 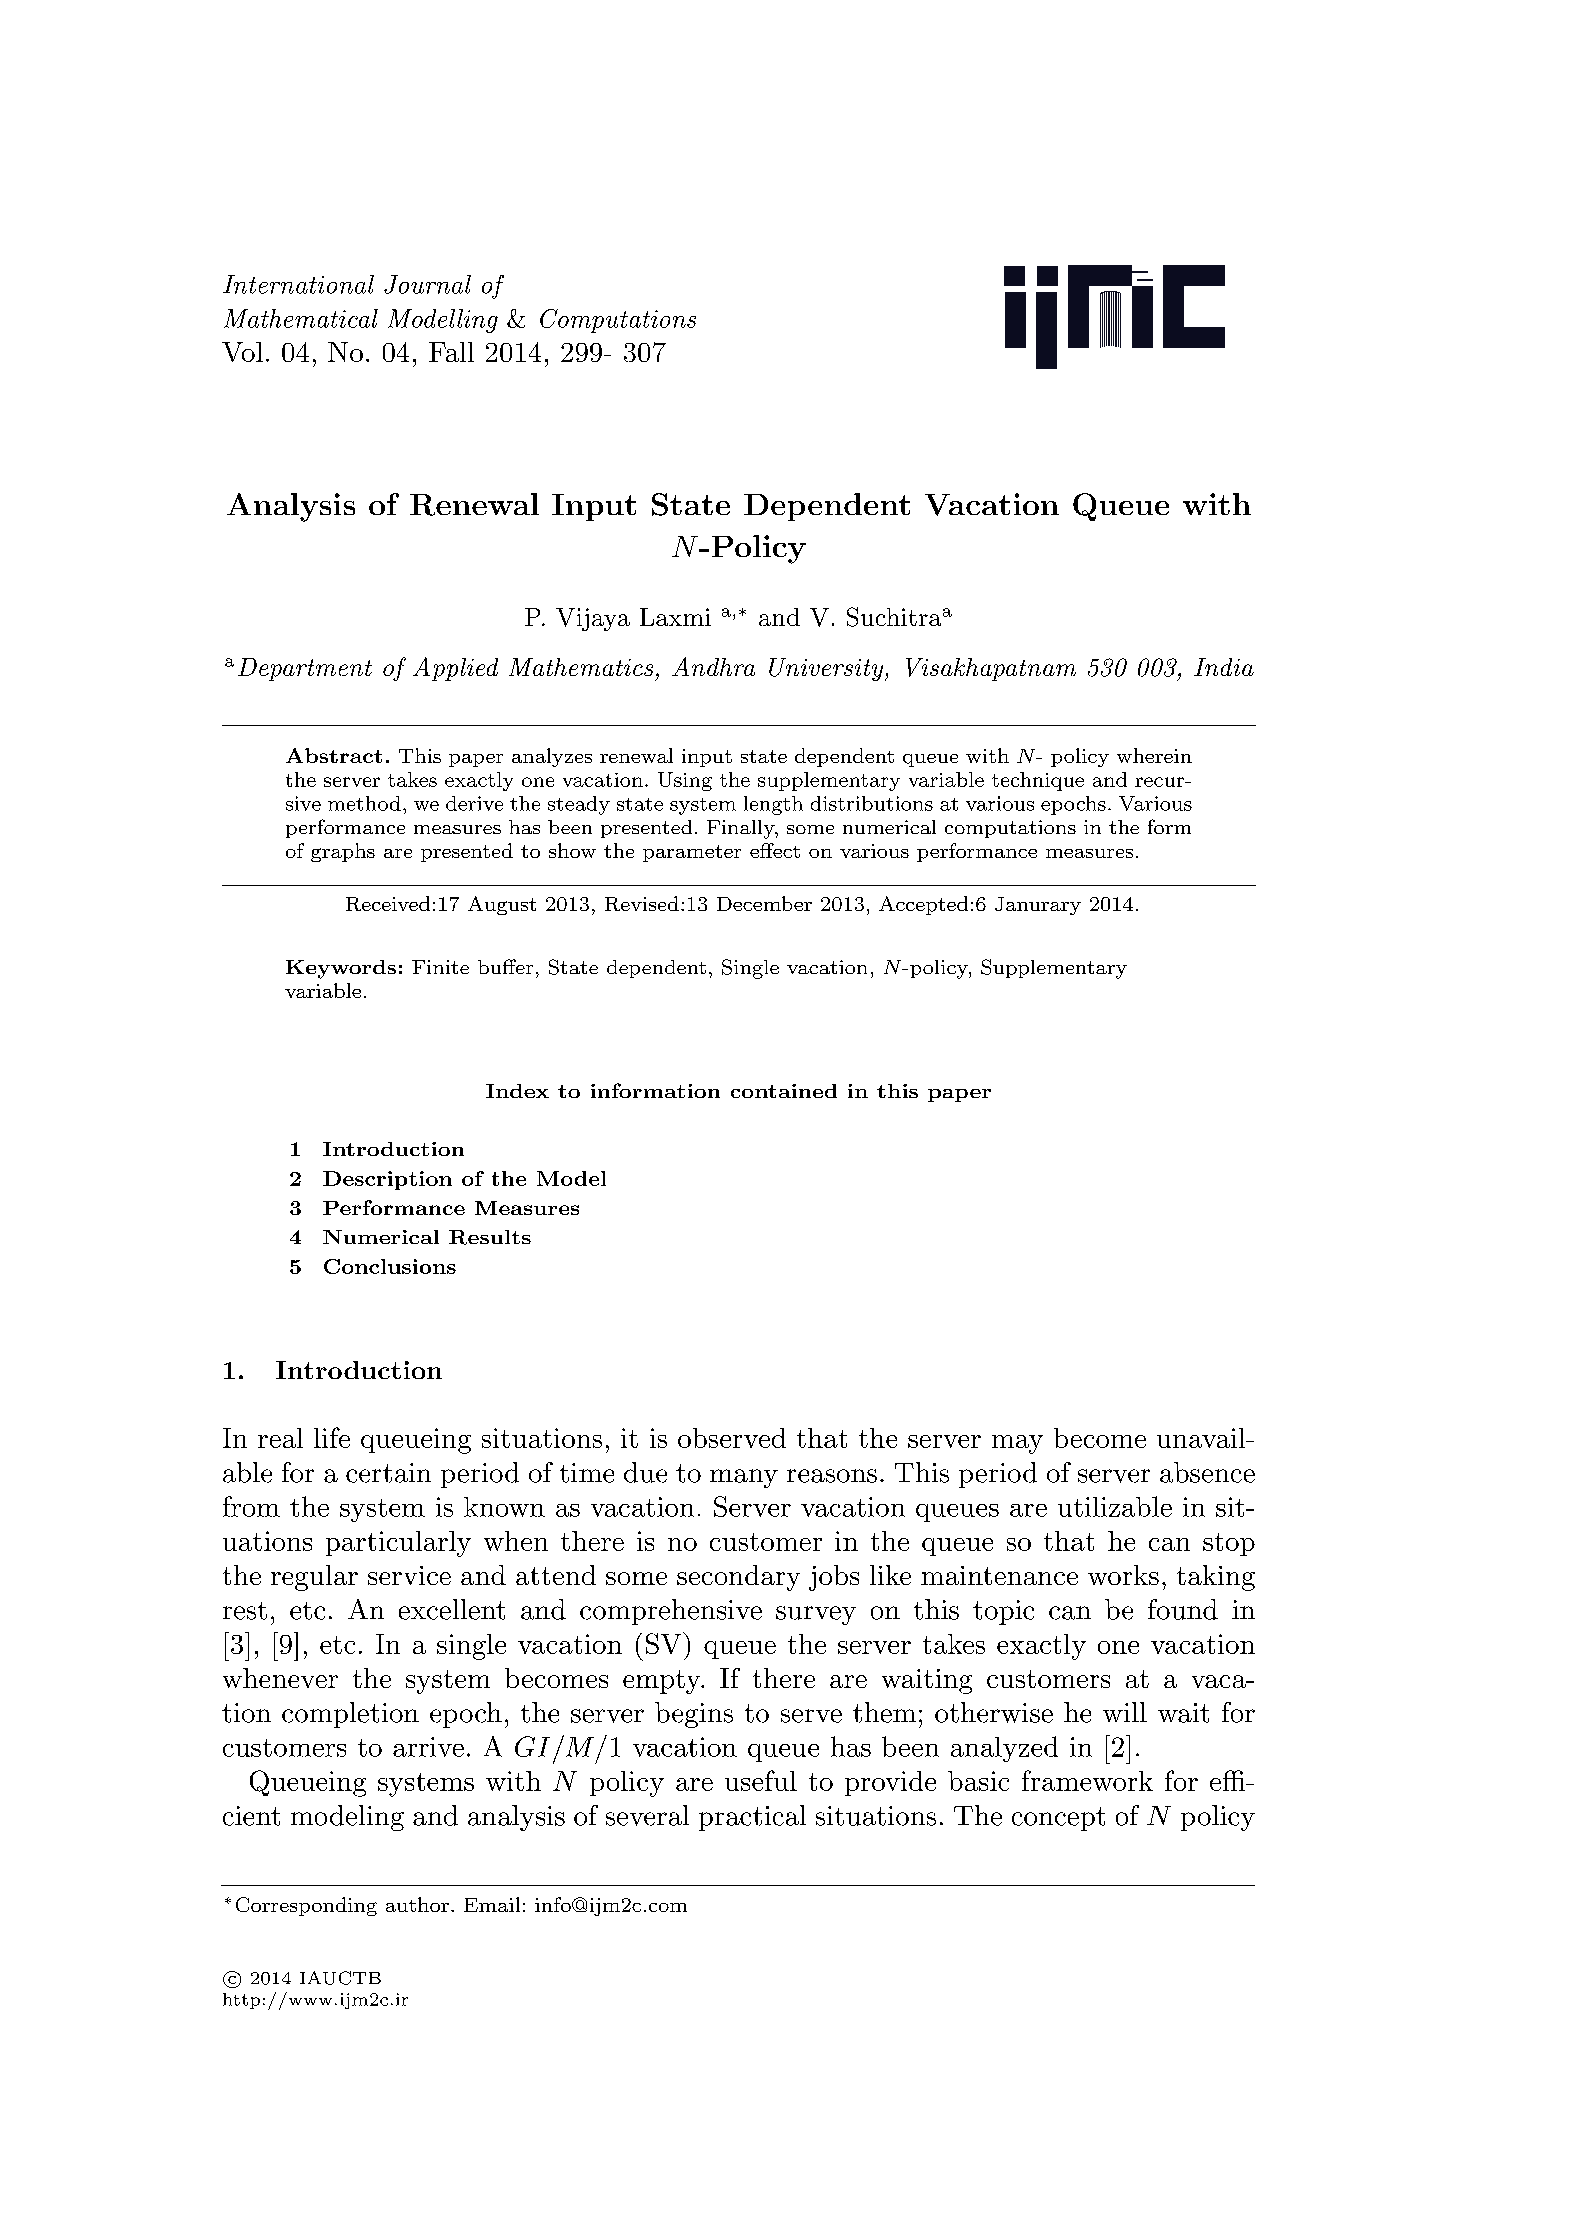 What do you see at coordinates (341, 969) in the document?
I see `Keywords` at bounding box center [341, 969].
